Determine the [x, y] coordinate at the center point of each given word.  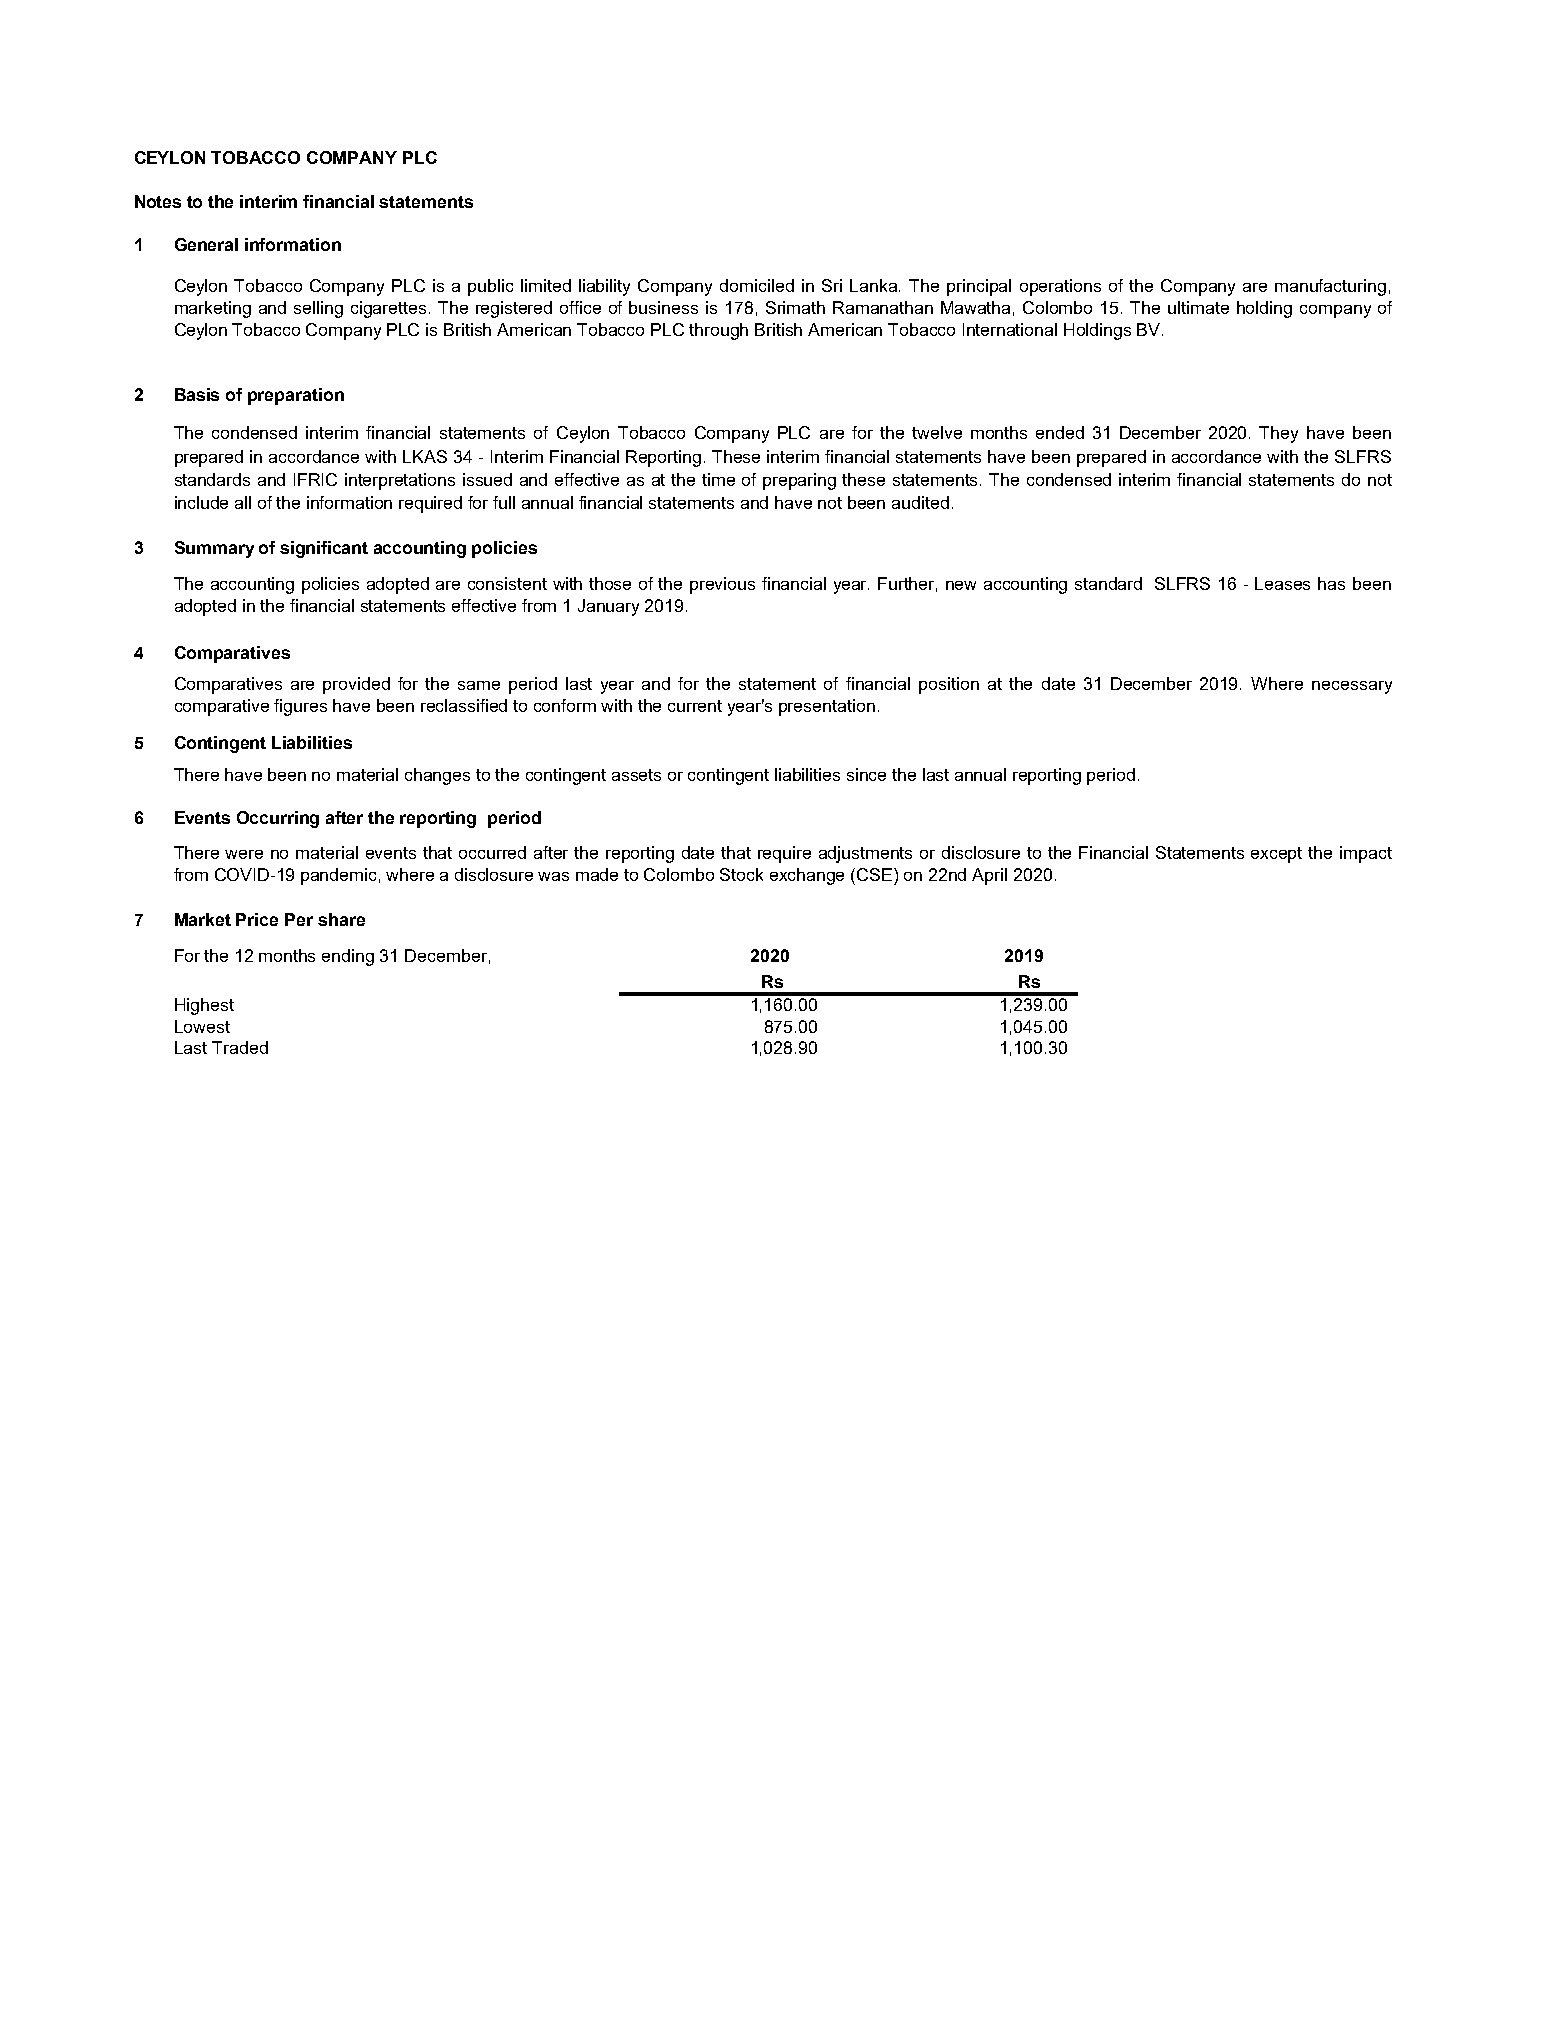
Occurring [278, 819]
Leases [1282, 583]
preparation [296, 396]
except [1276, 855]
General [206, 244]
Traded [240, 1047]
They [1278, 434]
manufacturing [1330, 287]
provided [356, 685]
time [718, 479]
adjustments [865, 854]
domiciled [757, 285]
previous [722, 585]
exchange [807, 876]
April [989, 876]
